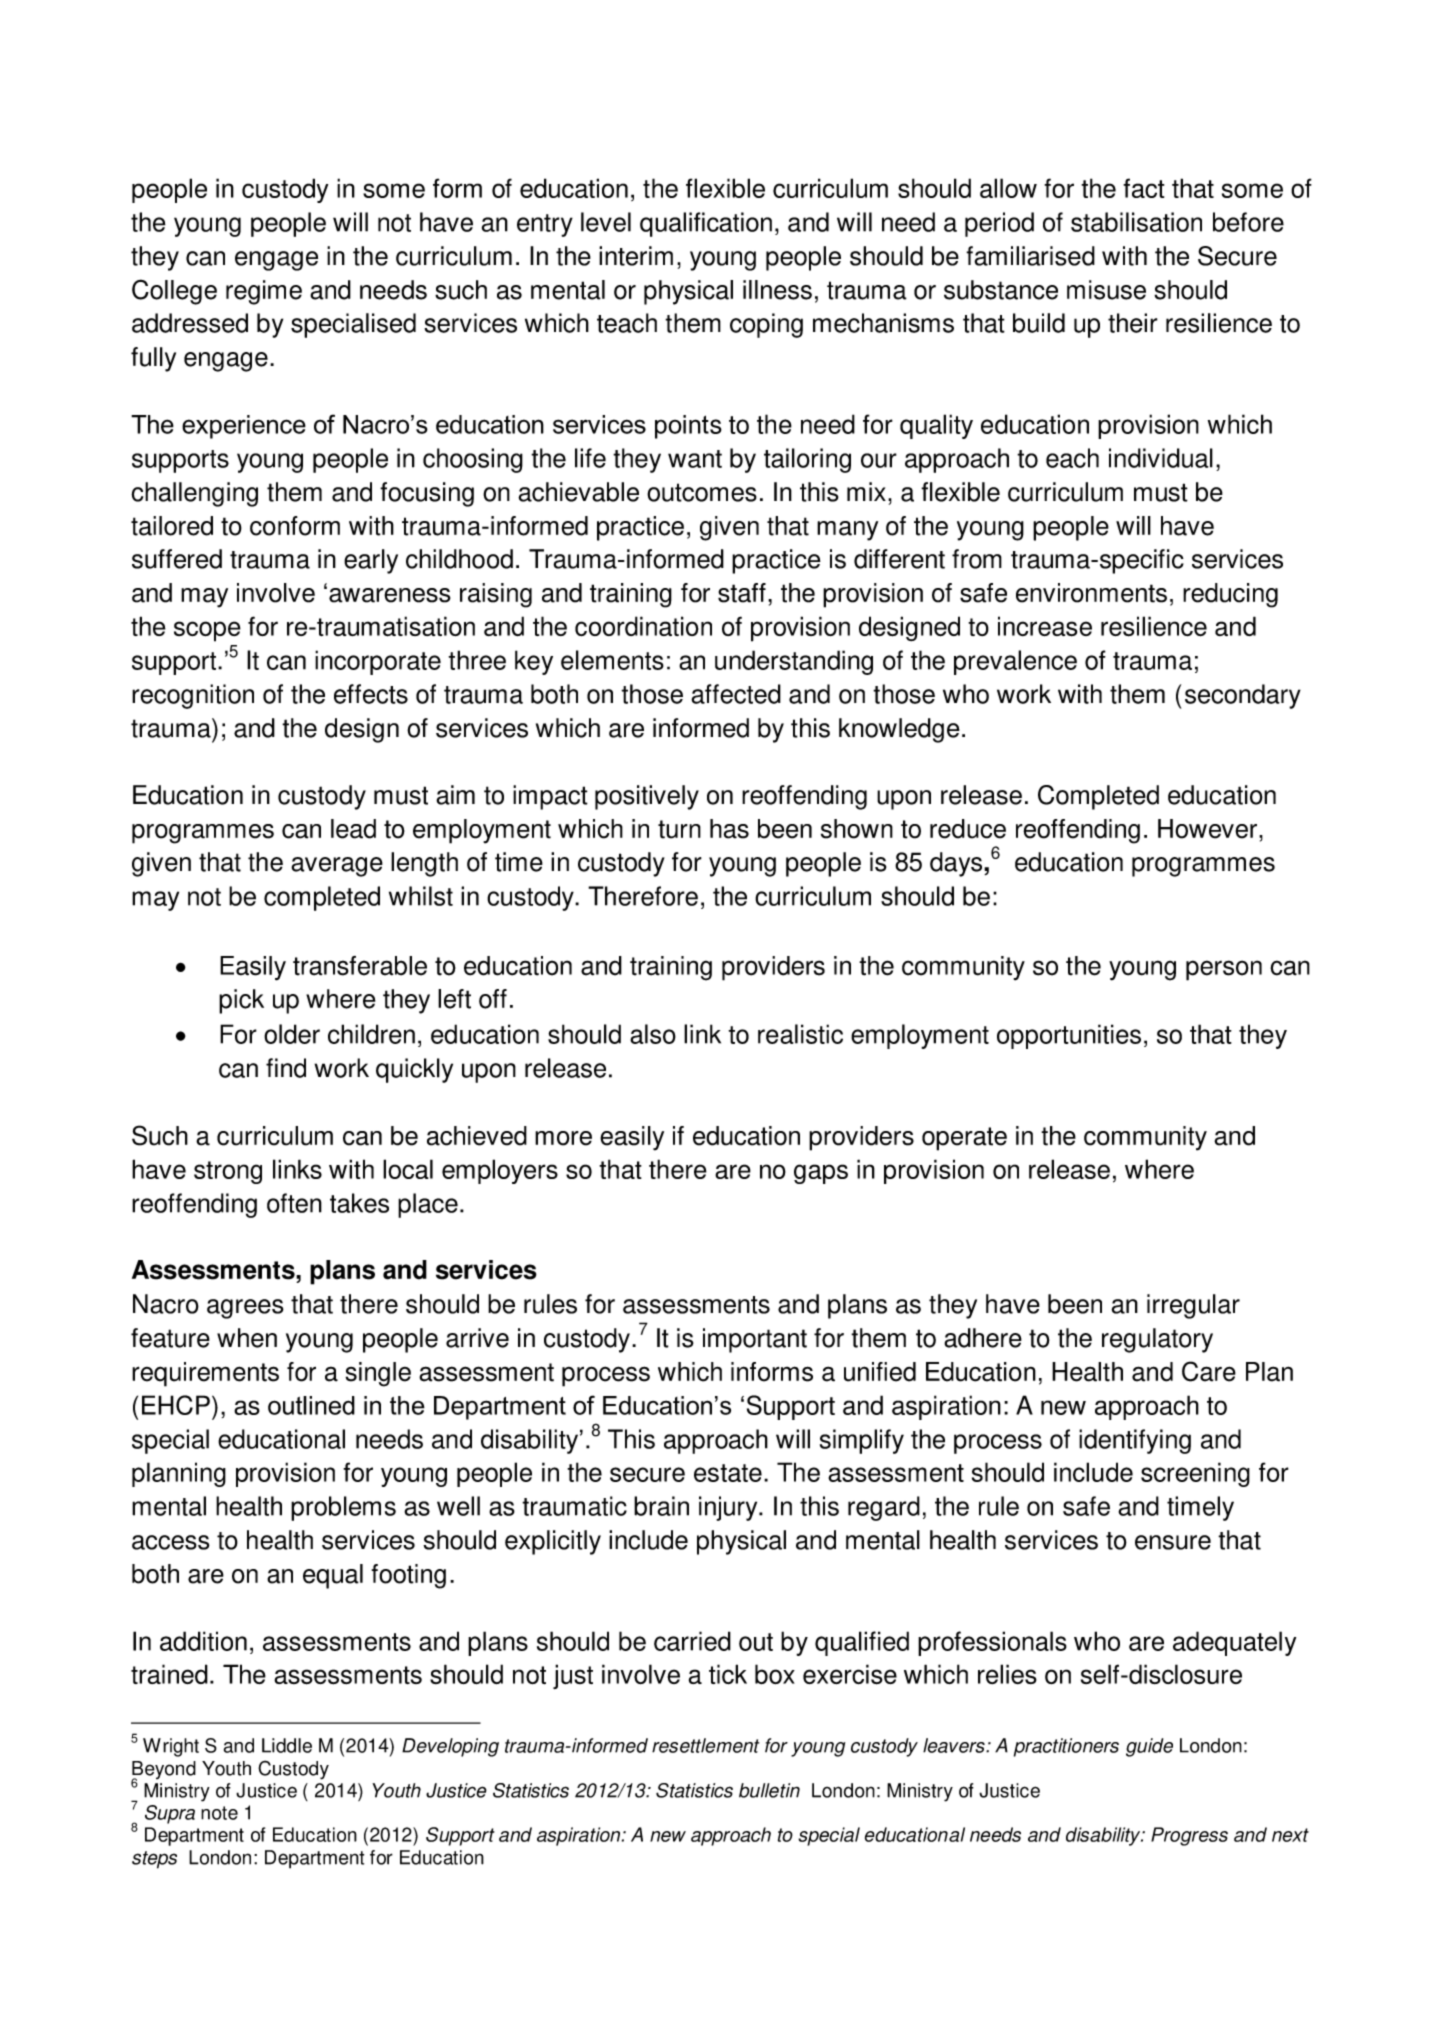 The width and height of the page is (1444, 2043). I want to click on stabilisation, so click(1136, 222).
